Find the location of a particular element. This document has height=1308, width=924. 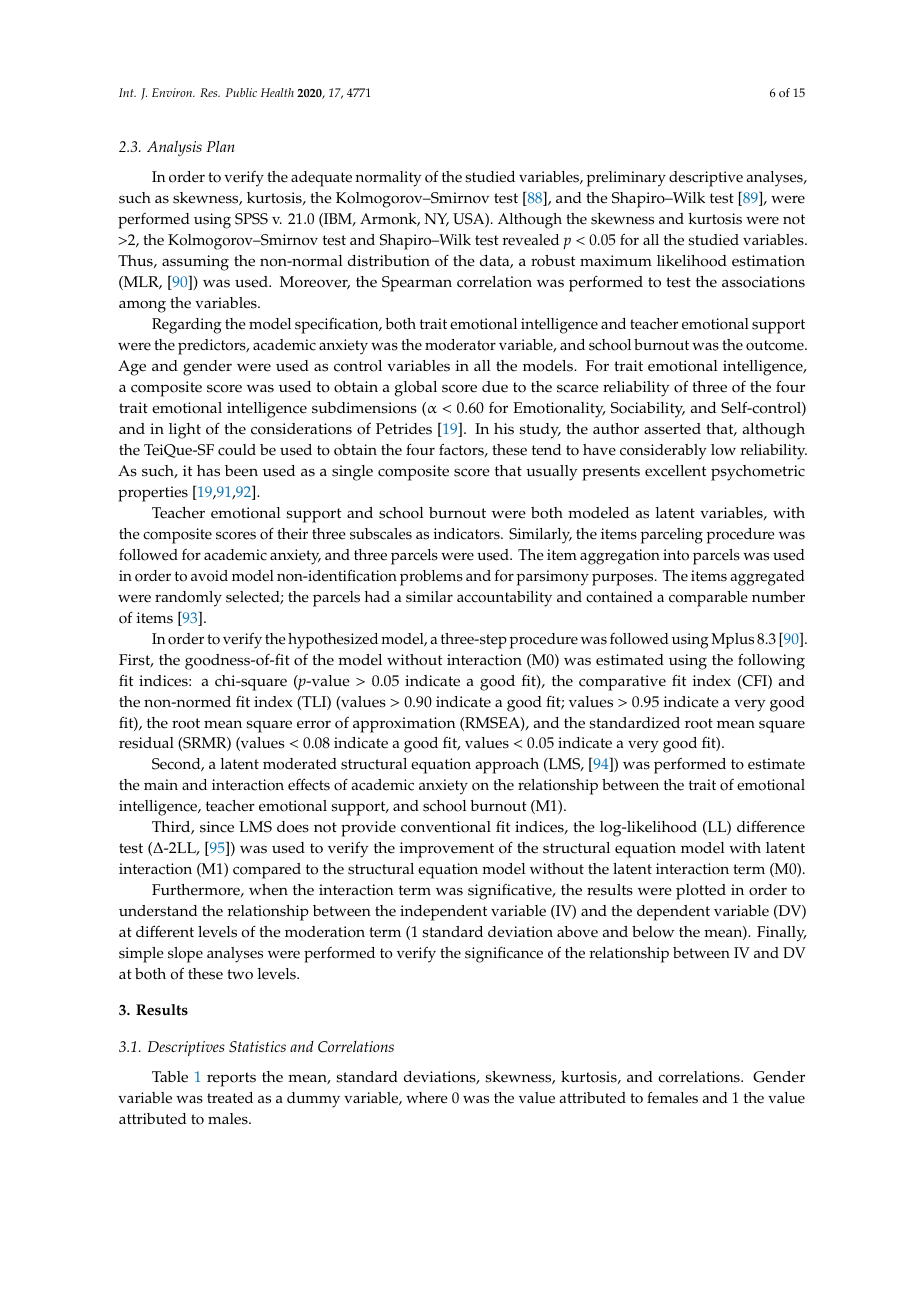

excellent is located at coordinates (675, 471).
